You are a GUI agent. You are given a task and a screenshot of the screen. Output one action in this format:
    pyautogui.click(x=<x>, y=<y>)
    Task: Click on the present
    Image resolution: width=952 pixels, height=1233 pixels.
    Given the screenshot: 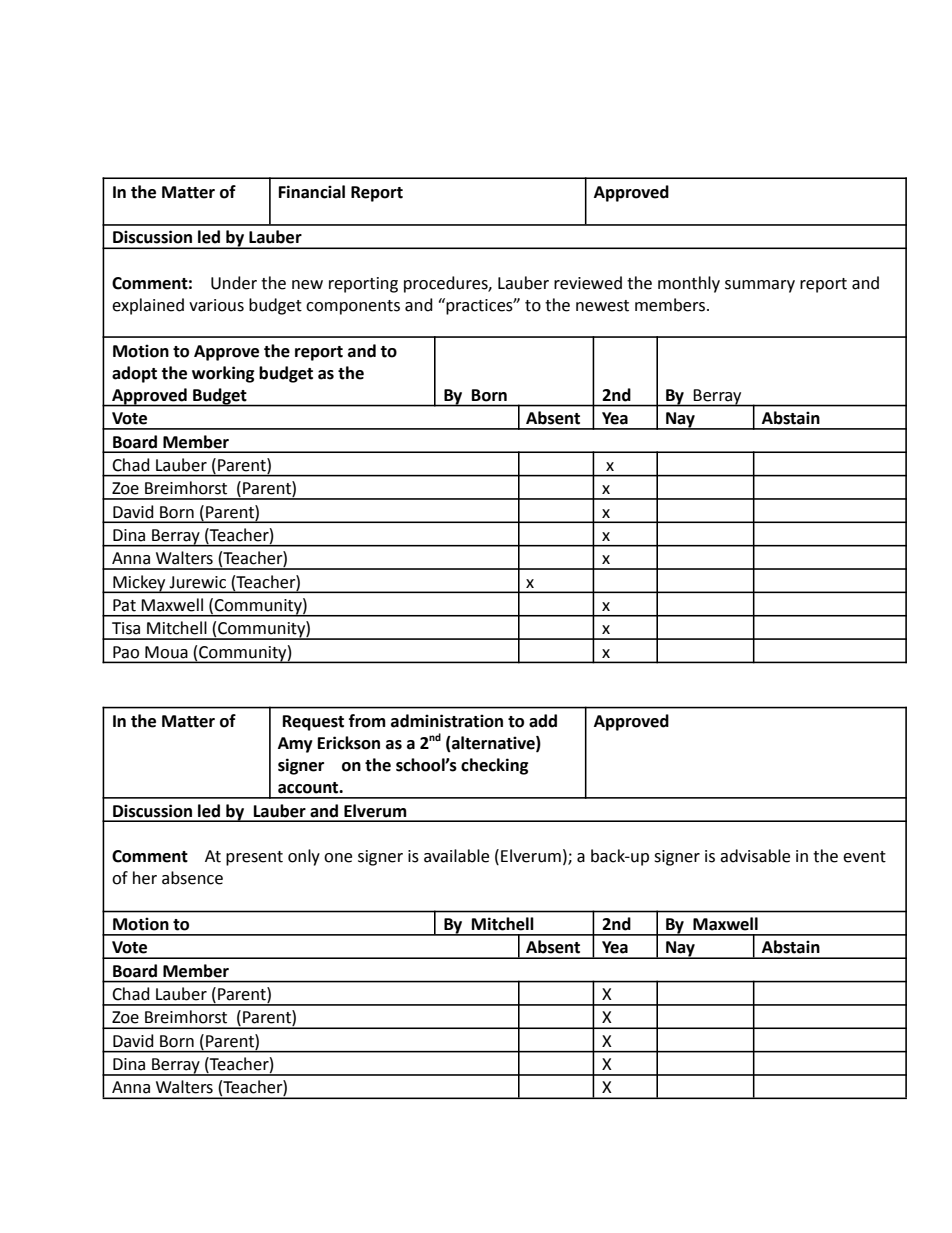 What is the action you would take?
    pyautogui.click(x=254, y=858)
